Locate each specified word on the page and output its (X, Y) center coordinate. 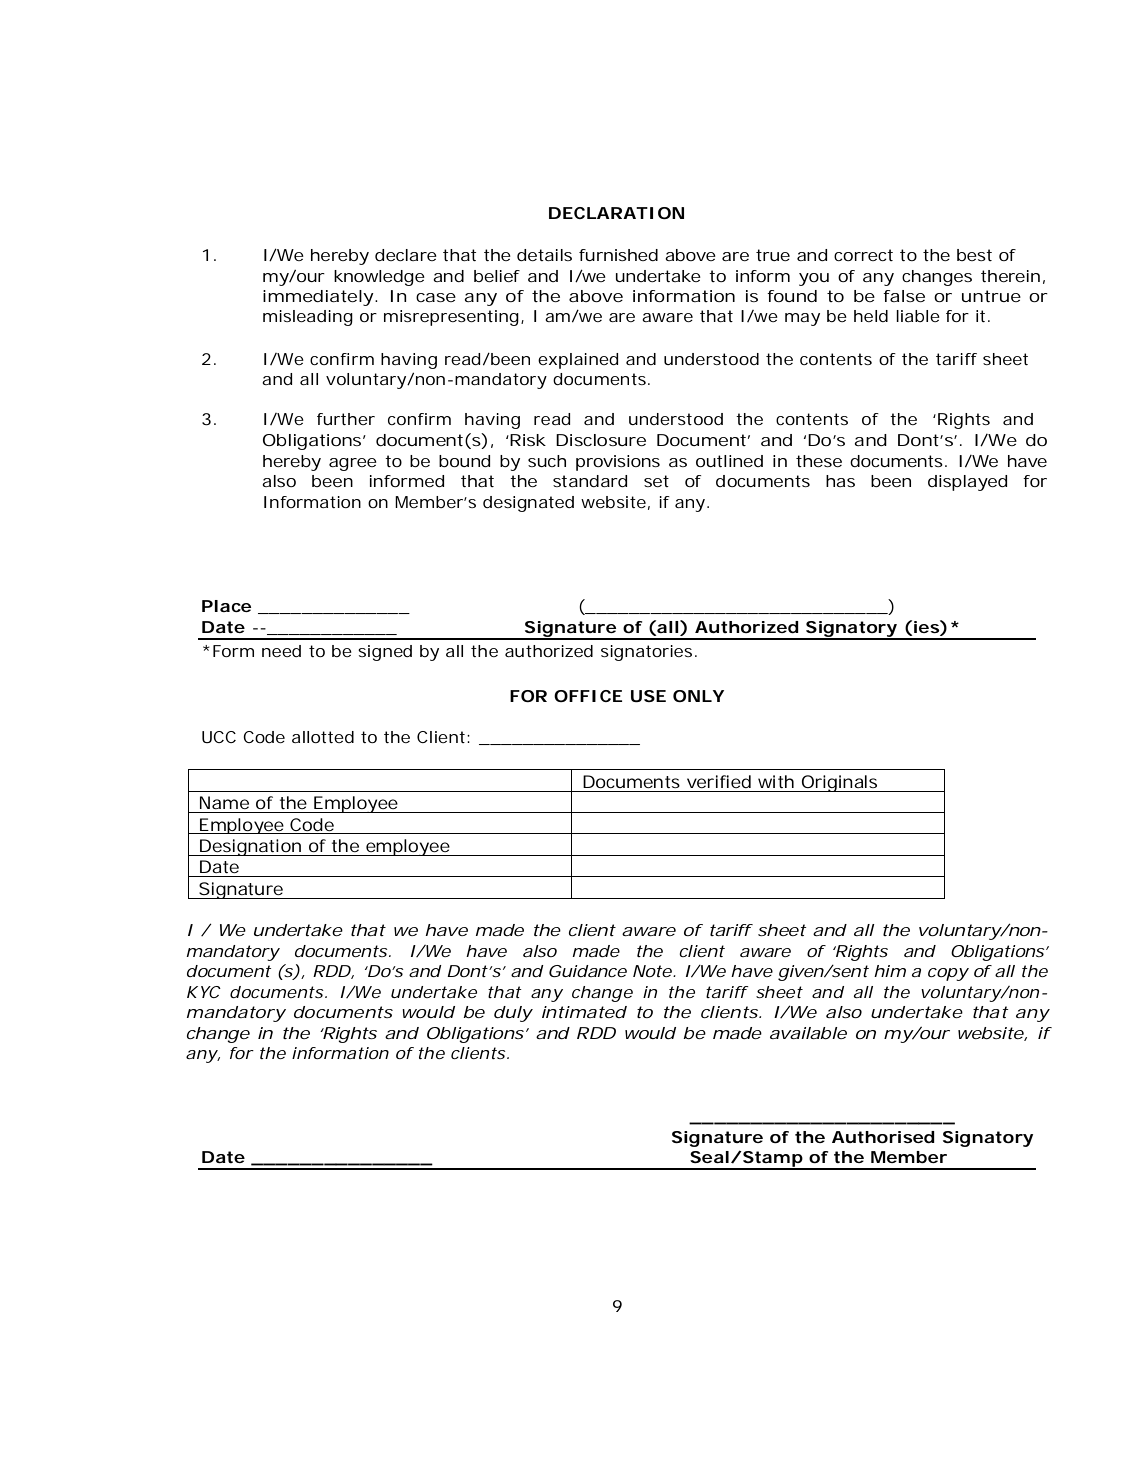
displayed (967, 483)
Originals (840, 783)
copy (948, 974)
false (904, 296)
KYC (204, 992)
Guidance (588, 971)
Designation (250, 847)
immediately (318, 298)
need (281, 651)
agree (353, 464)
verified (719, 781)
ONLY (698, 696)
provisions (618, 463)
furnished (618, 255)
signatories (646, 653)
